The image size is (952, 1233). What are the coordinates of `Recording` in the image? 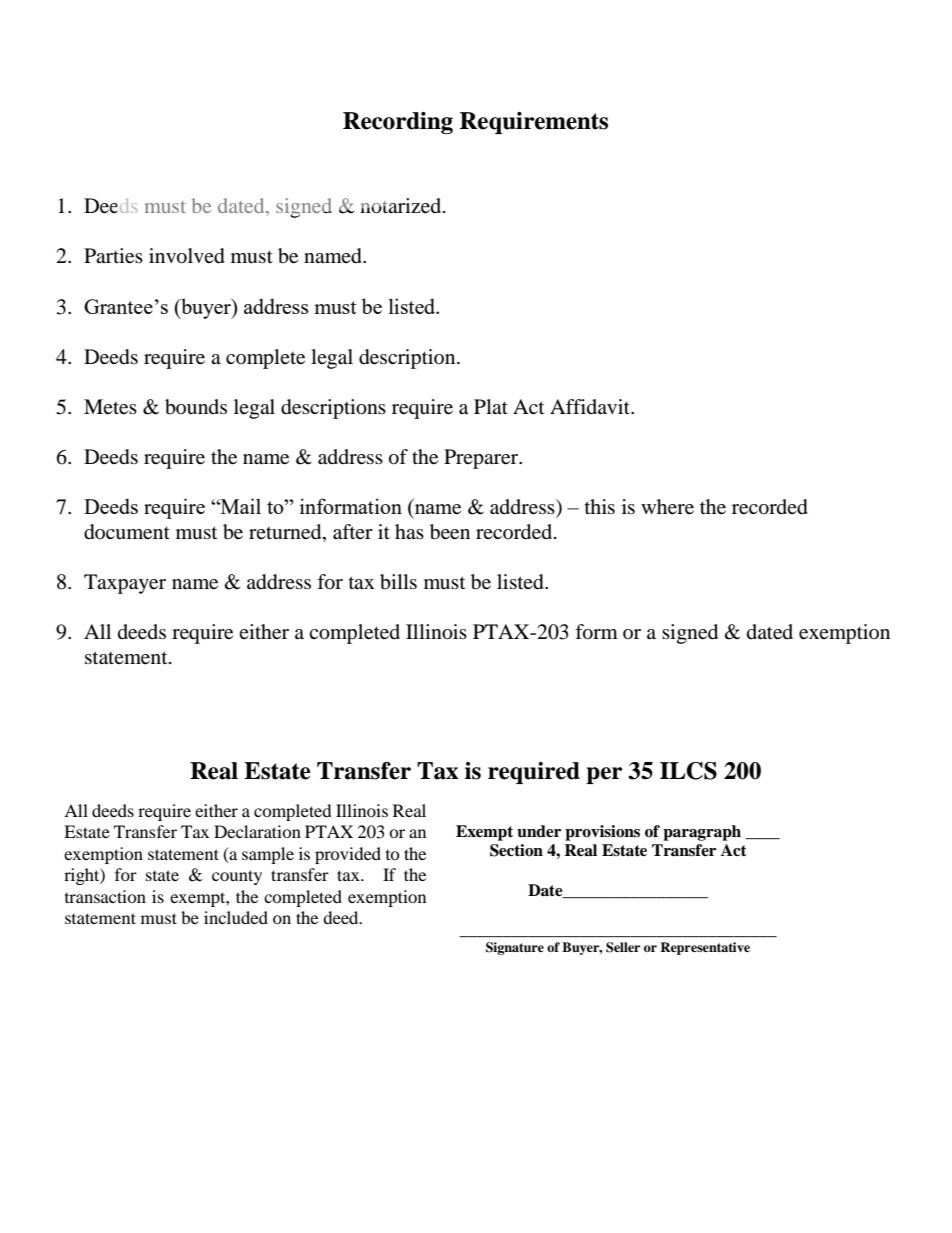 It's located at (398, 123).
